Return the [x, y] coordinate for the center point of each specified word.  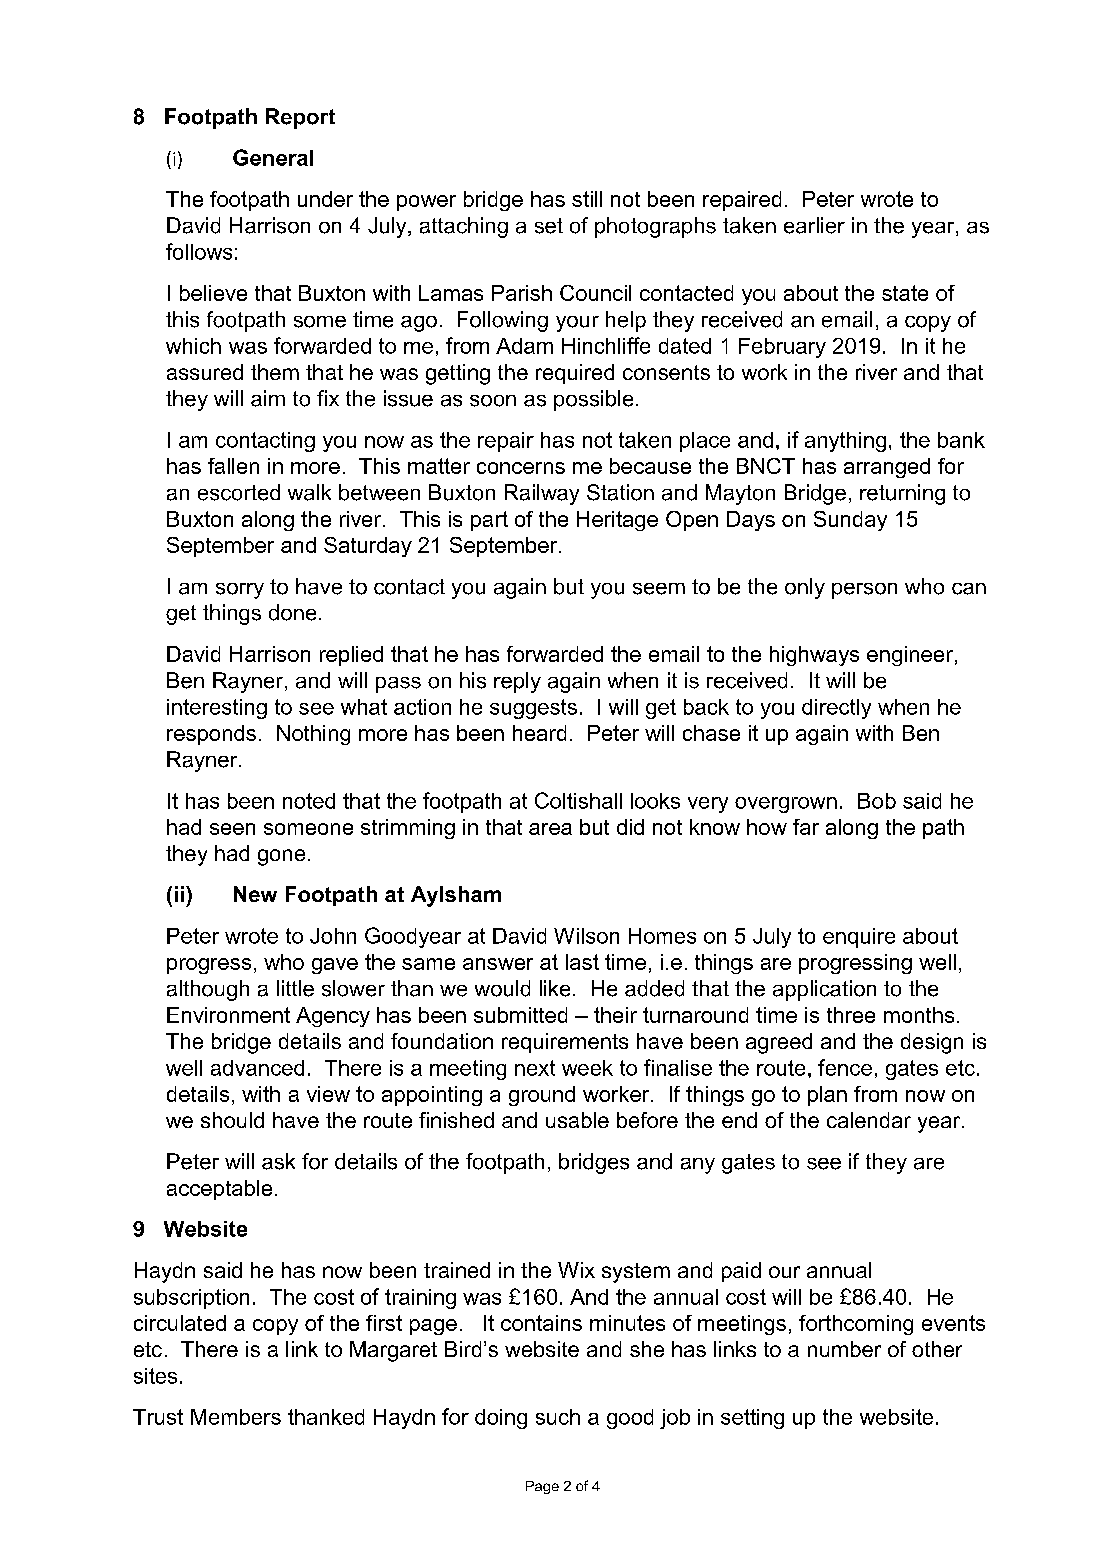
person [864, 591]
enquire [859, 938]
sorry [240, 591]
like [555, 988]
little [295, 988]
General [273, 157]
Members [236, 1417]
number [844, 1349]
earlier [814, 225]
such [558, 1417]
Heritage [617, 521]
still [587, 199]
